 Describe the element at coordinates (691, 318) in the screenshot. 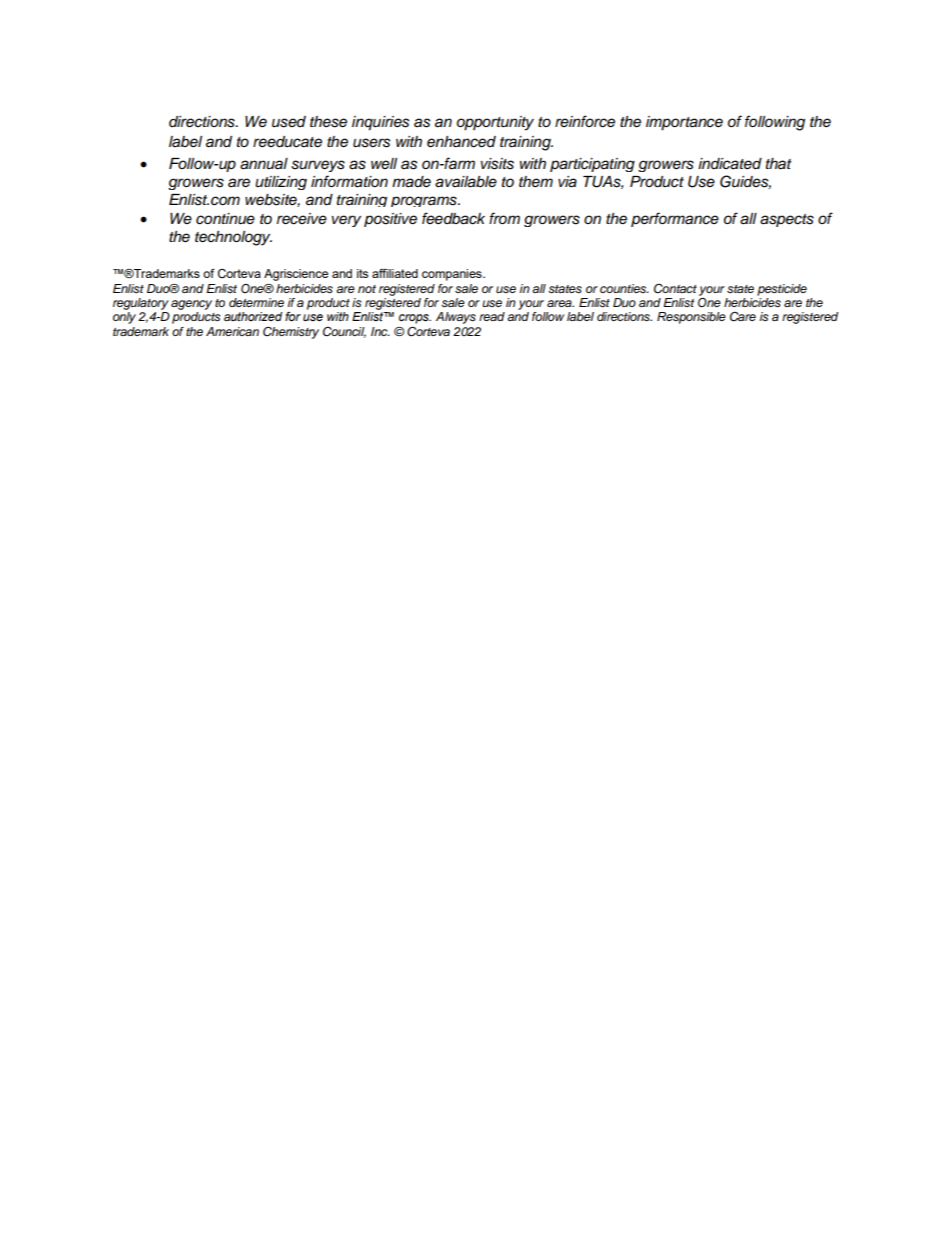

I see `Responsible` at that location.
